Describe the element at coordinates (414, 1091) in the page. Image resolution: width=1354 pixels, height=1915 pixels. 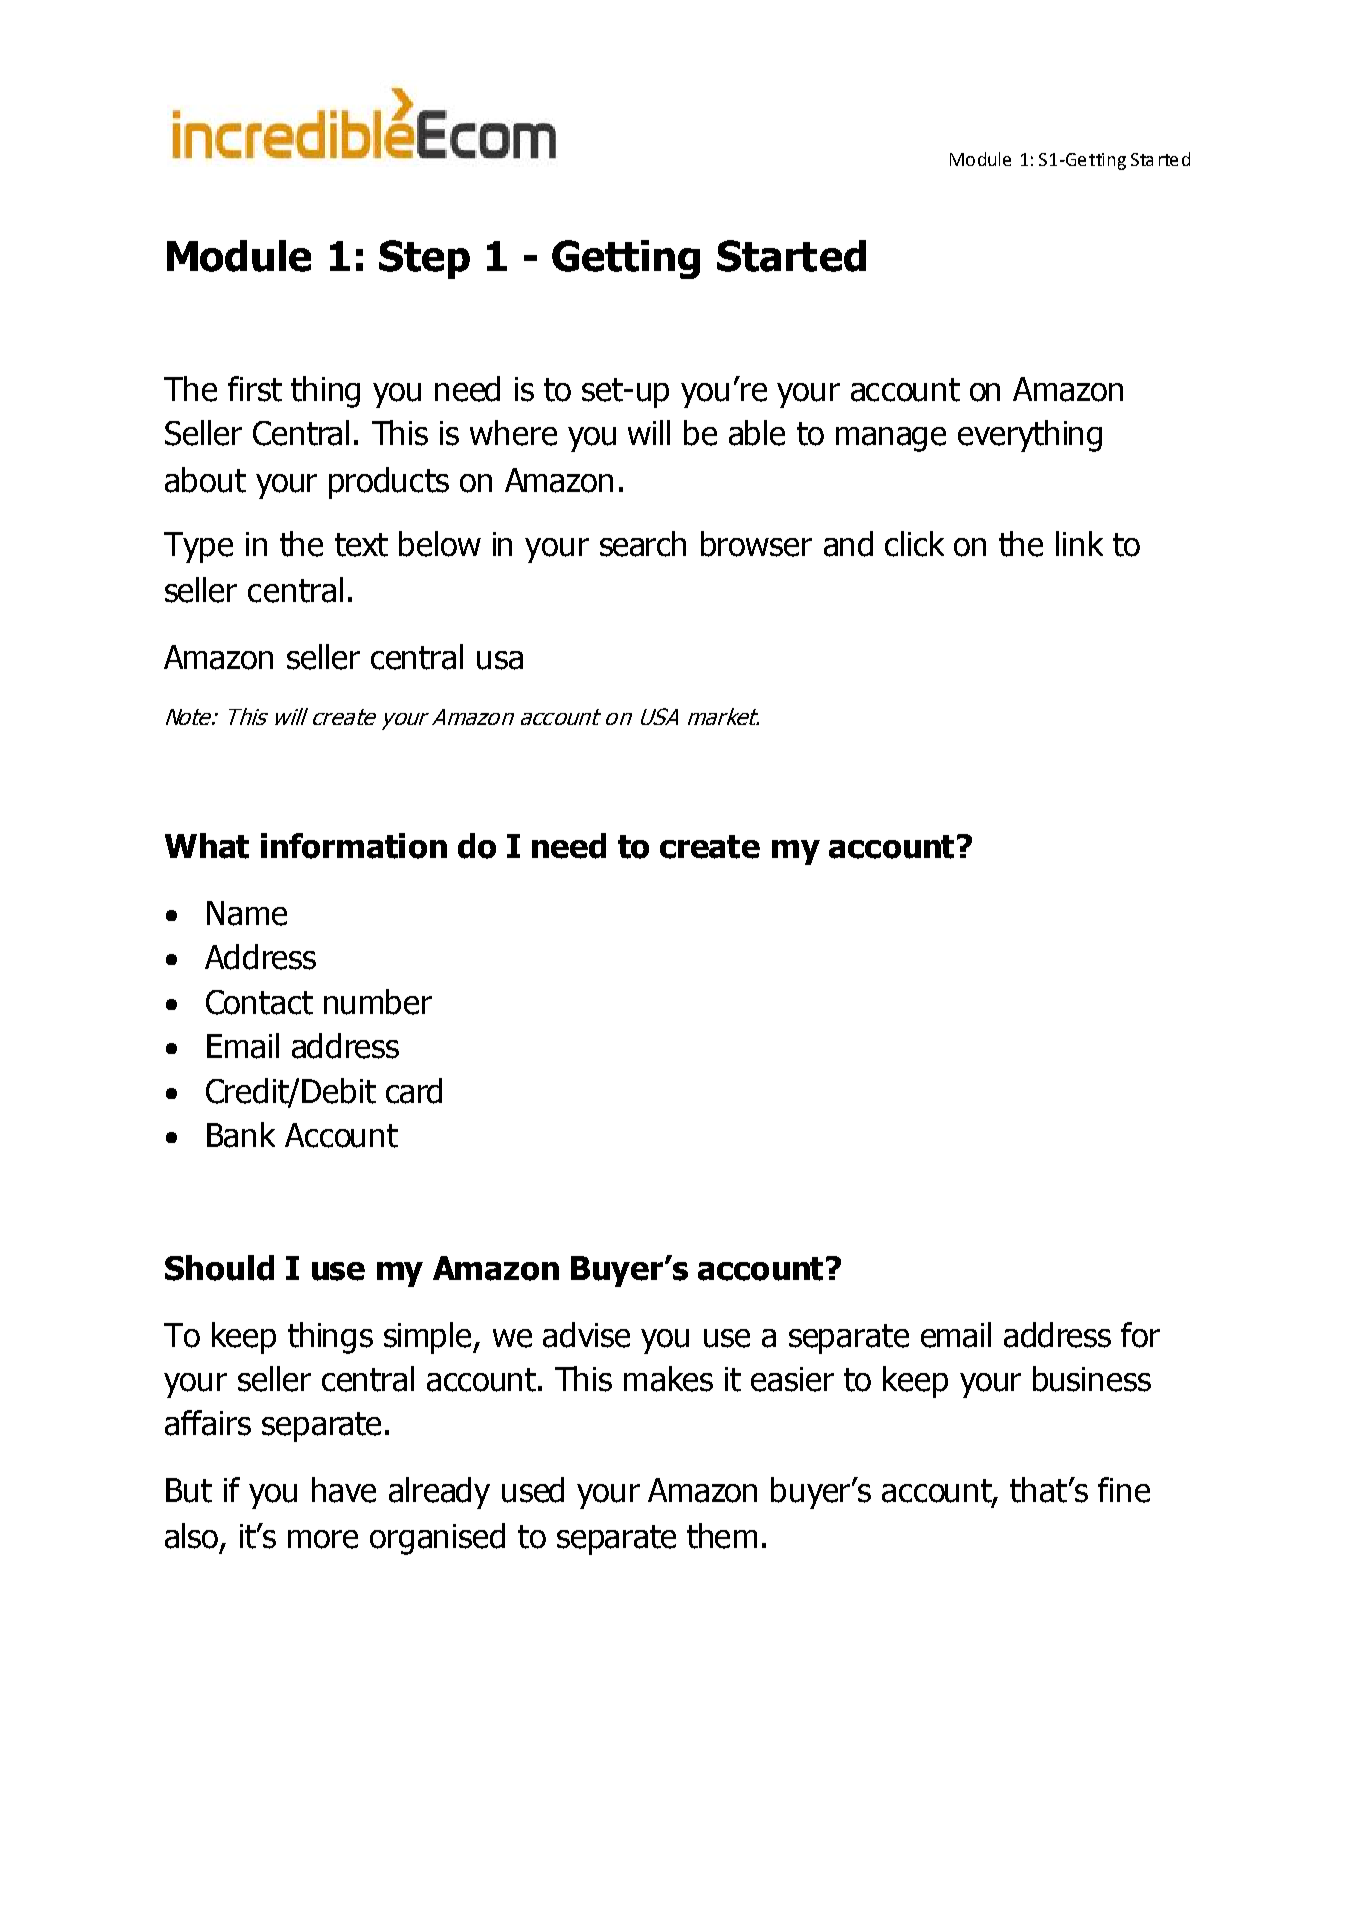
I see `card` at that location.
